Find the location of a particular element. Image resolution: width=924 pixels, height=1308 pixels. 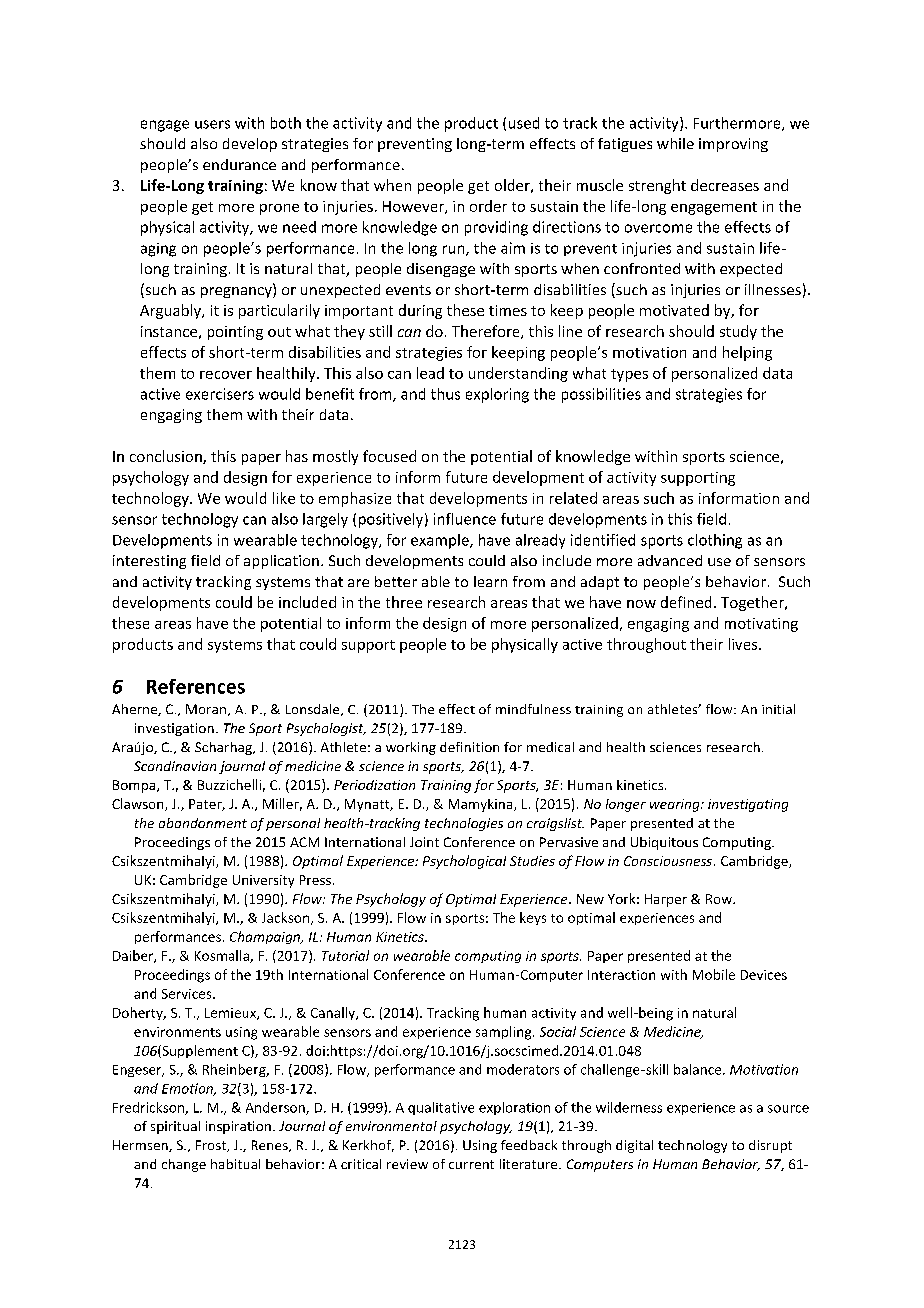

order is located at coordinates (488, 206).
